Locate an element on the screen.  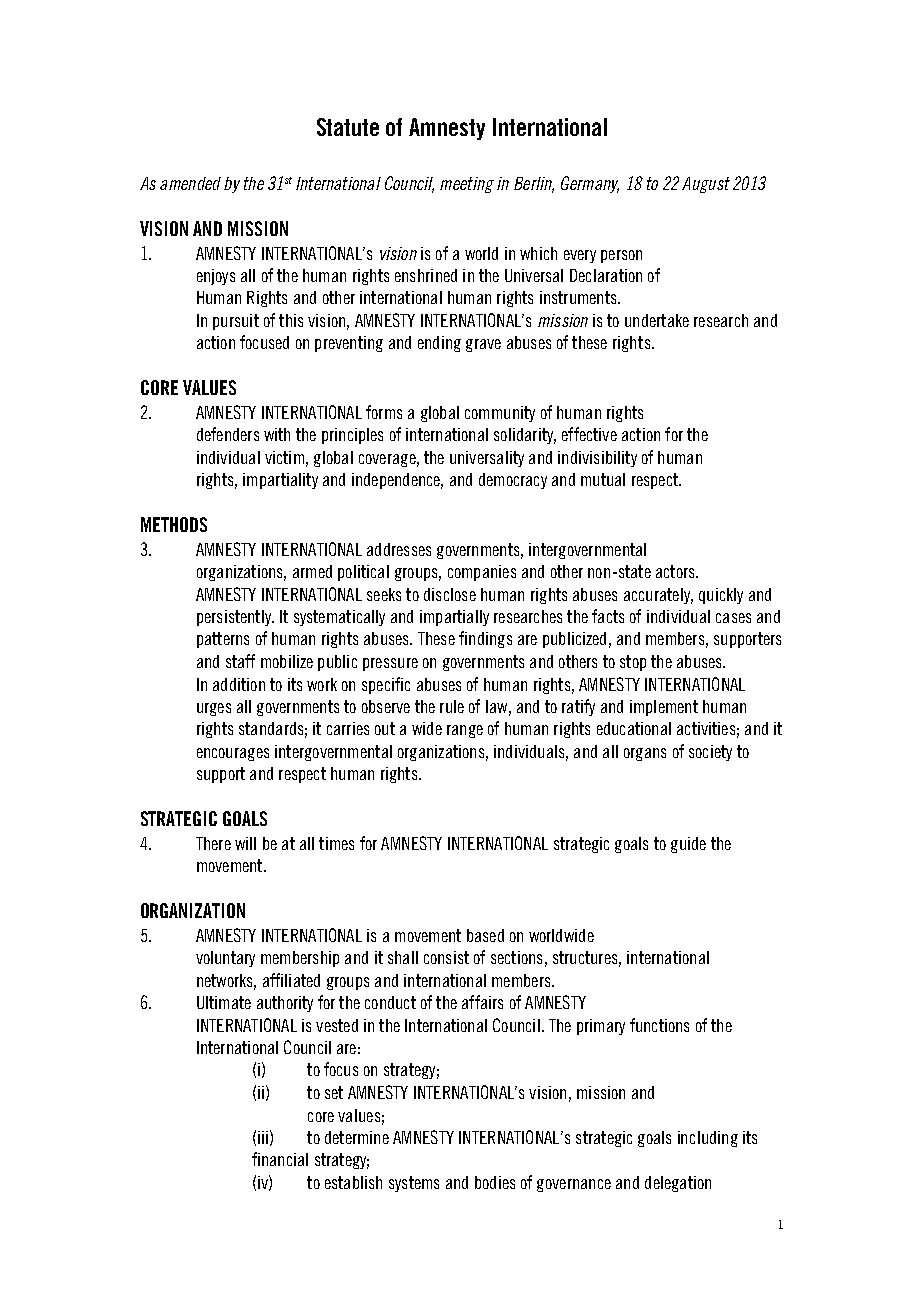
iii is located at coordinates (263, 1137).
